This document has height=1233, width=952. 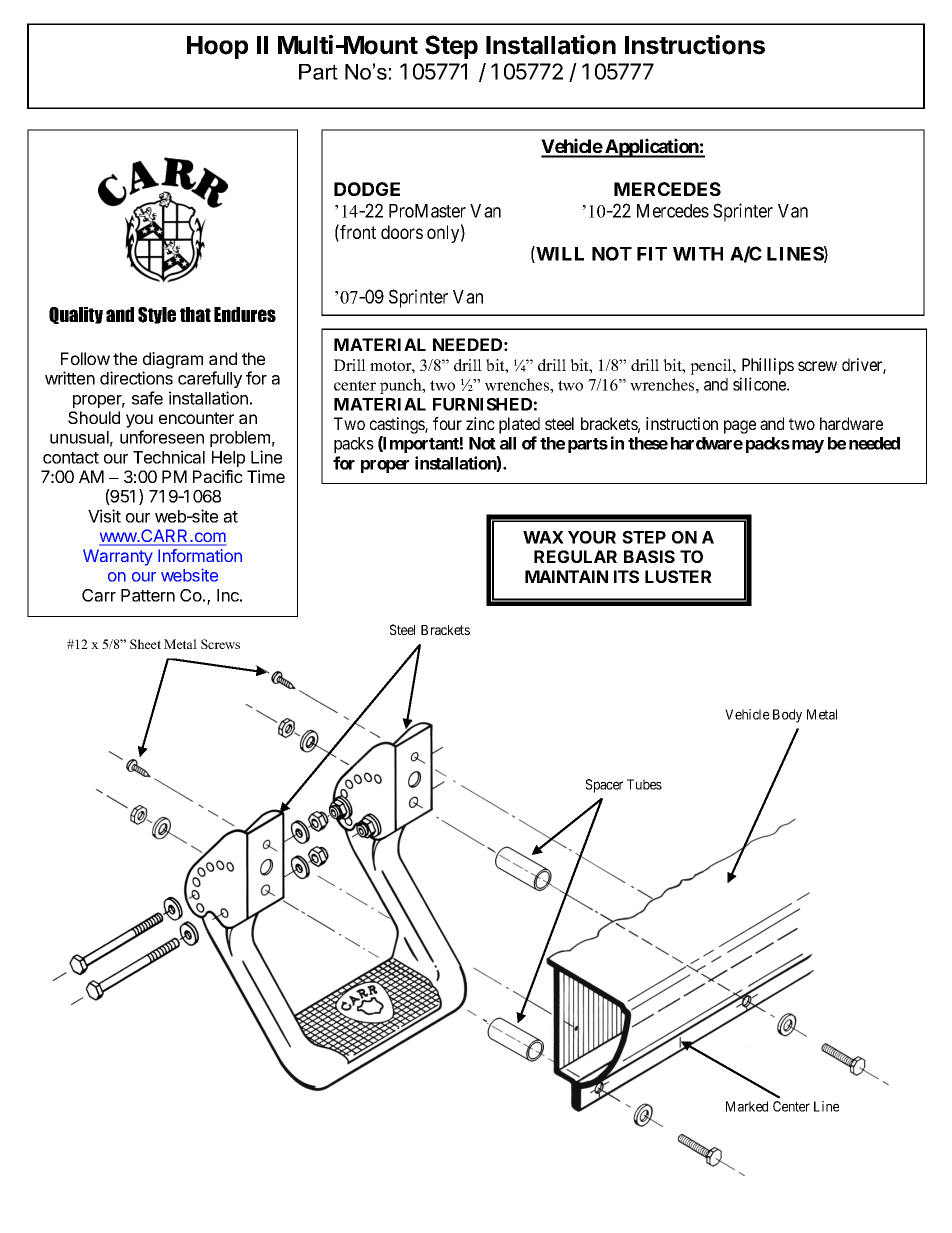 I want to click on WITH, so click(x=698, y=254).
